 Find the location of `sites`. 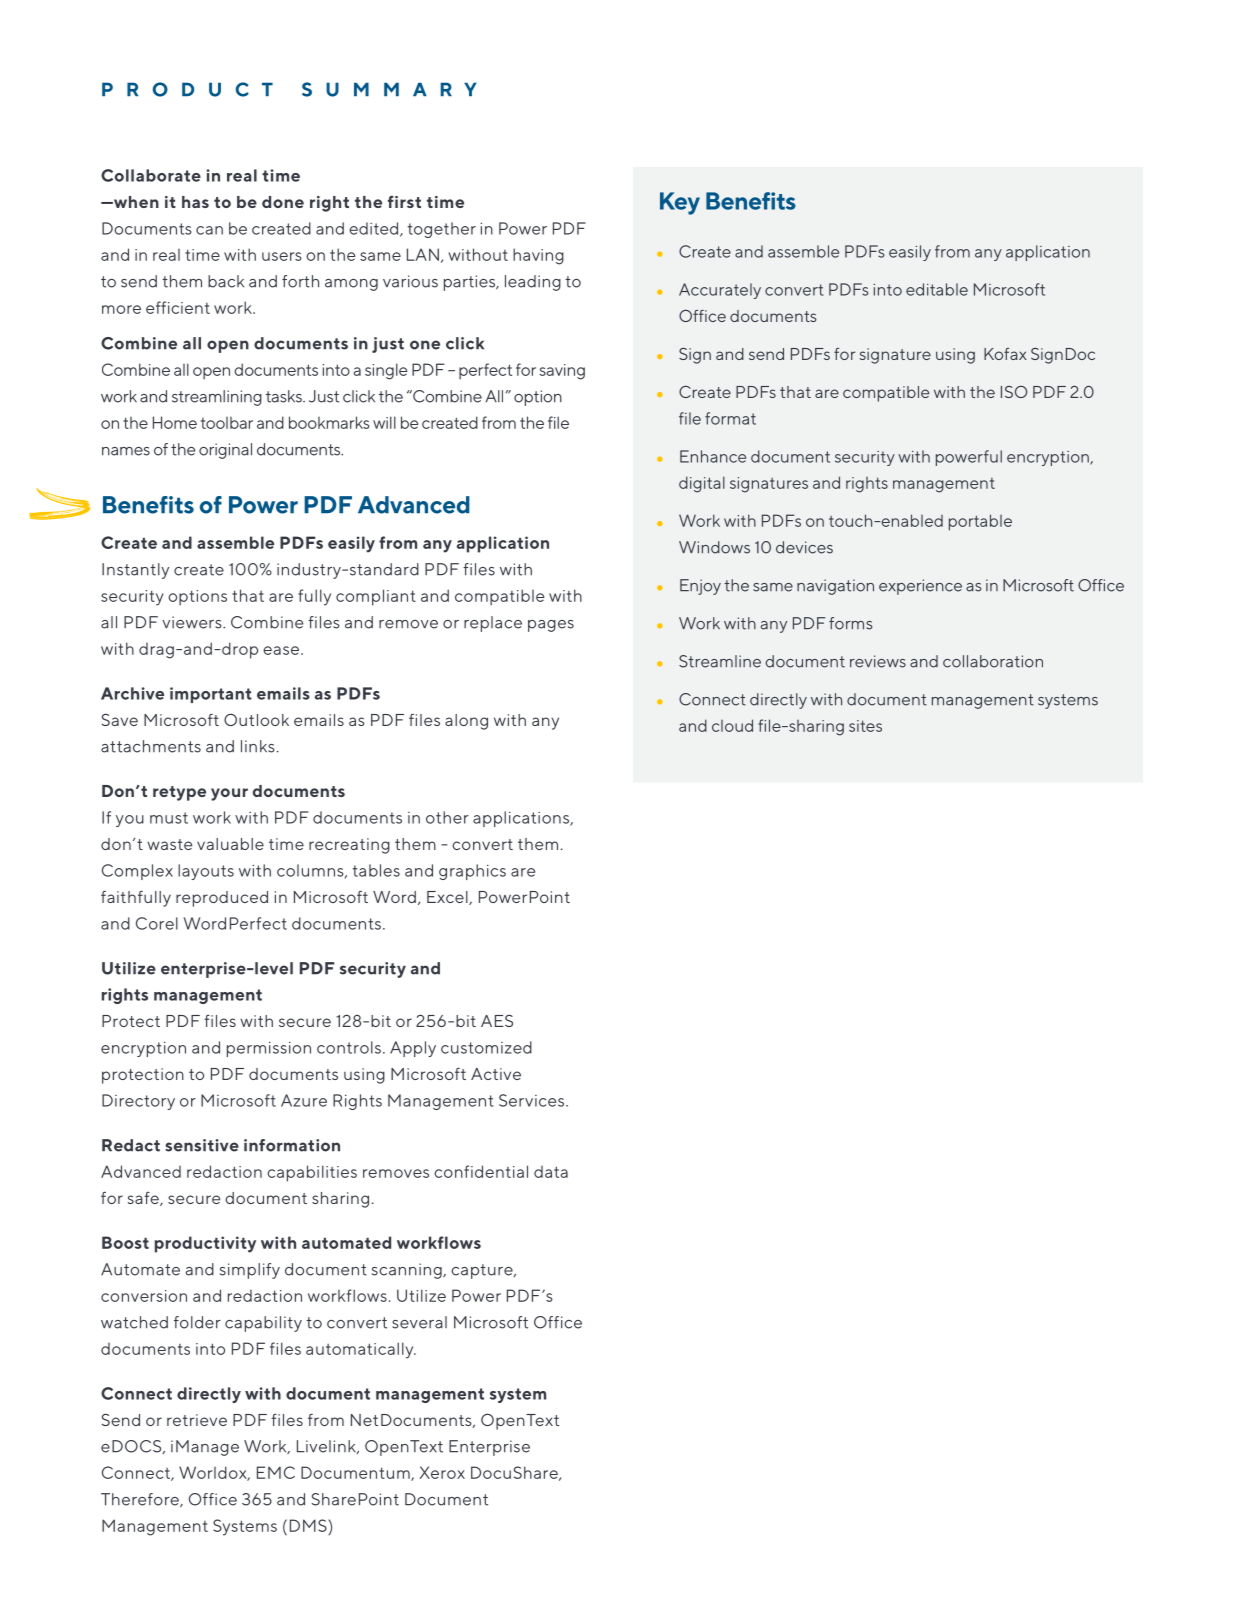

sites is located at coordinates (865, 726).
